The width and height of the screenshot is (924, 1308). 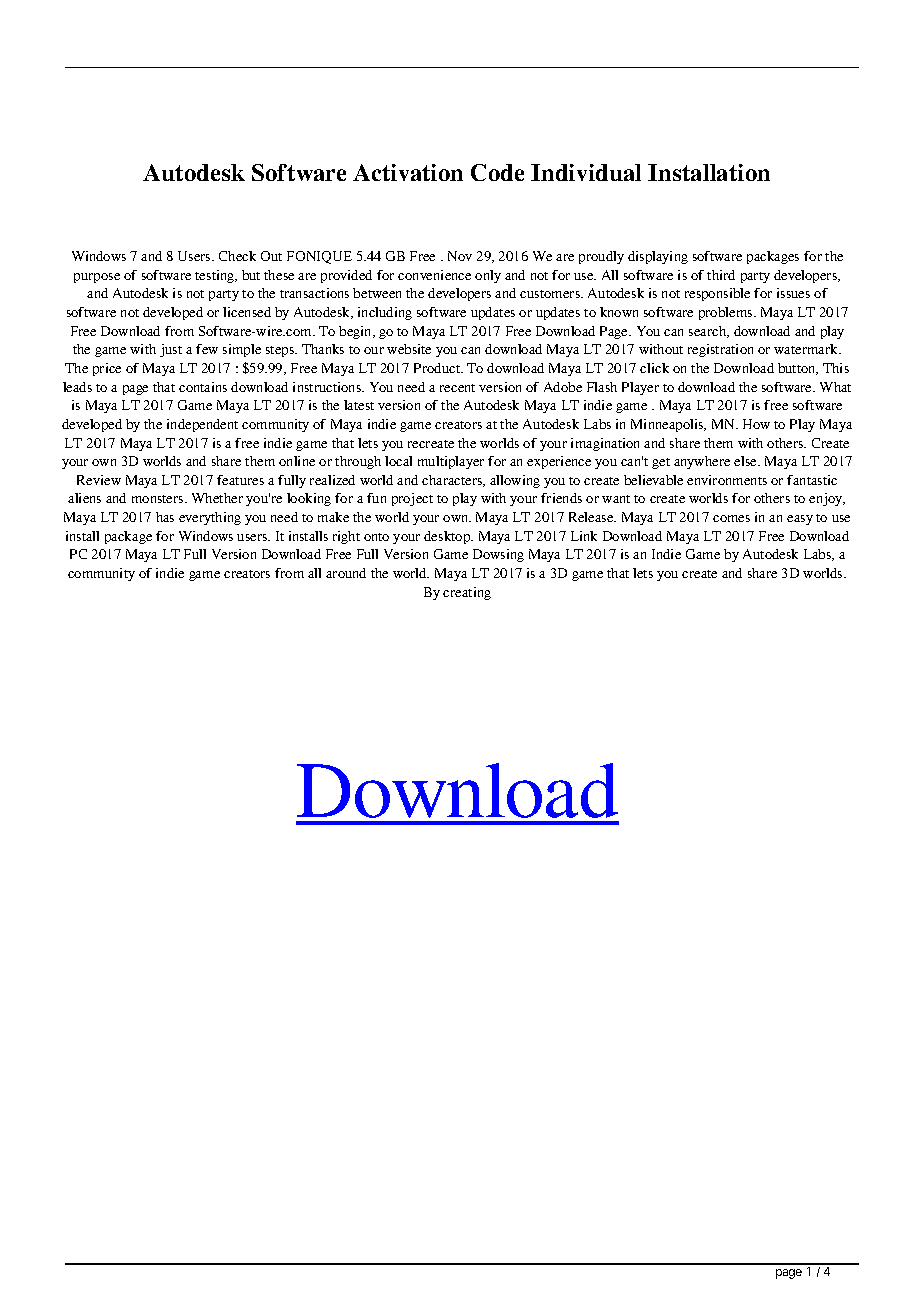 What do you see at coordinates (408, 172) in the screenshot?
I see `Activation` at bounding box center [408, 172].
